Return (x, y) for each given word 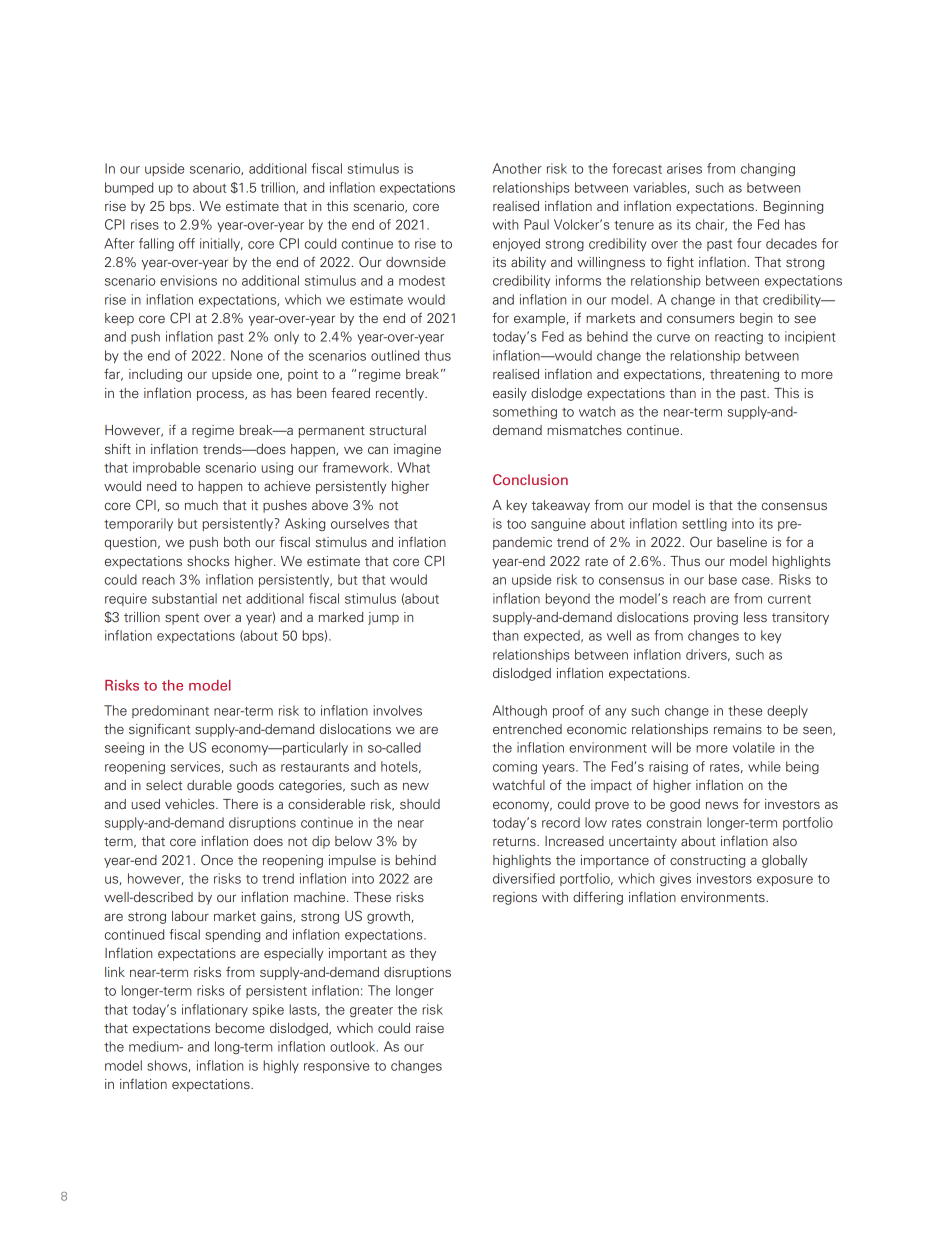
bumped (129, 188)
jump (383, 618)
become (240, 1028)
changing (768, 169)
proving (716, 618)
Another (517, 168)
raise (430, 1028)
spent (182, 619)
